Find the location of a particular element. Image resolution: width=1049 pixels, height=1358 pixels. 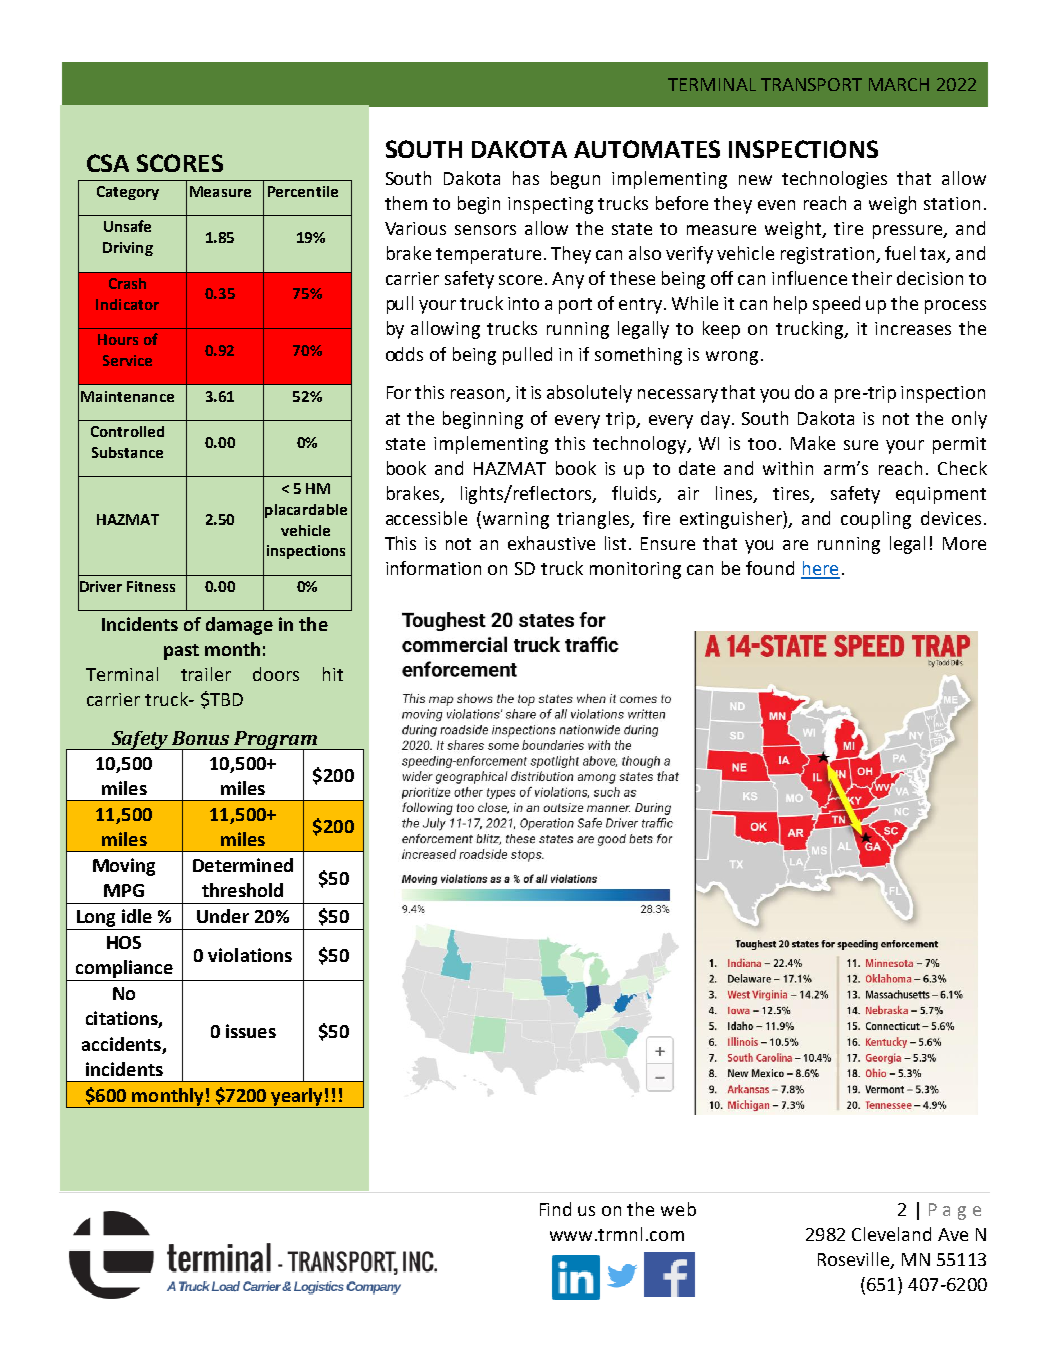

CSA is located at coordinates (108, 163).
